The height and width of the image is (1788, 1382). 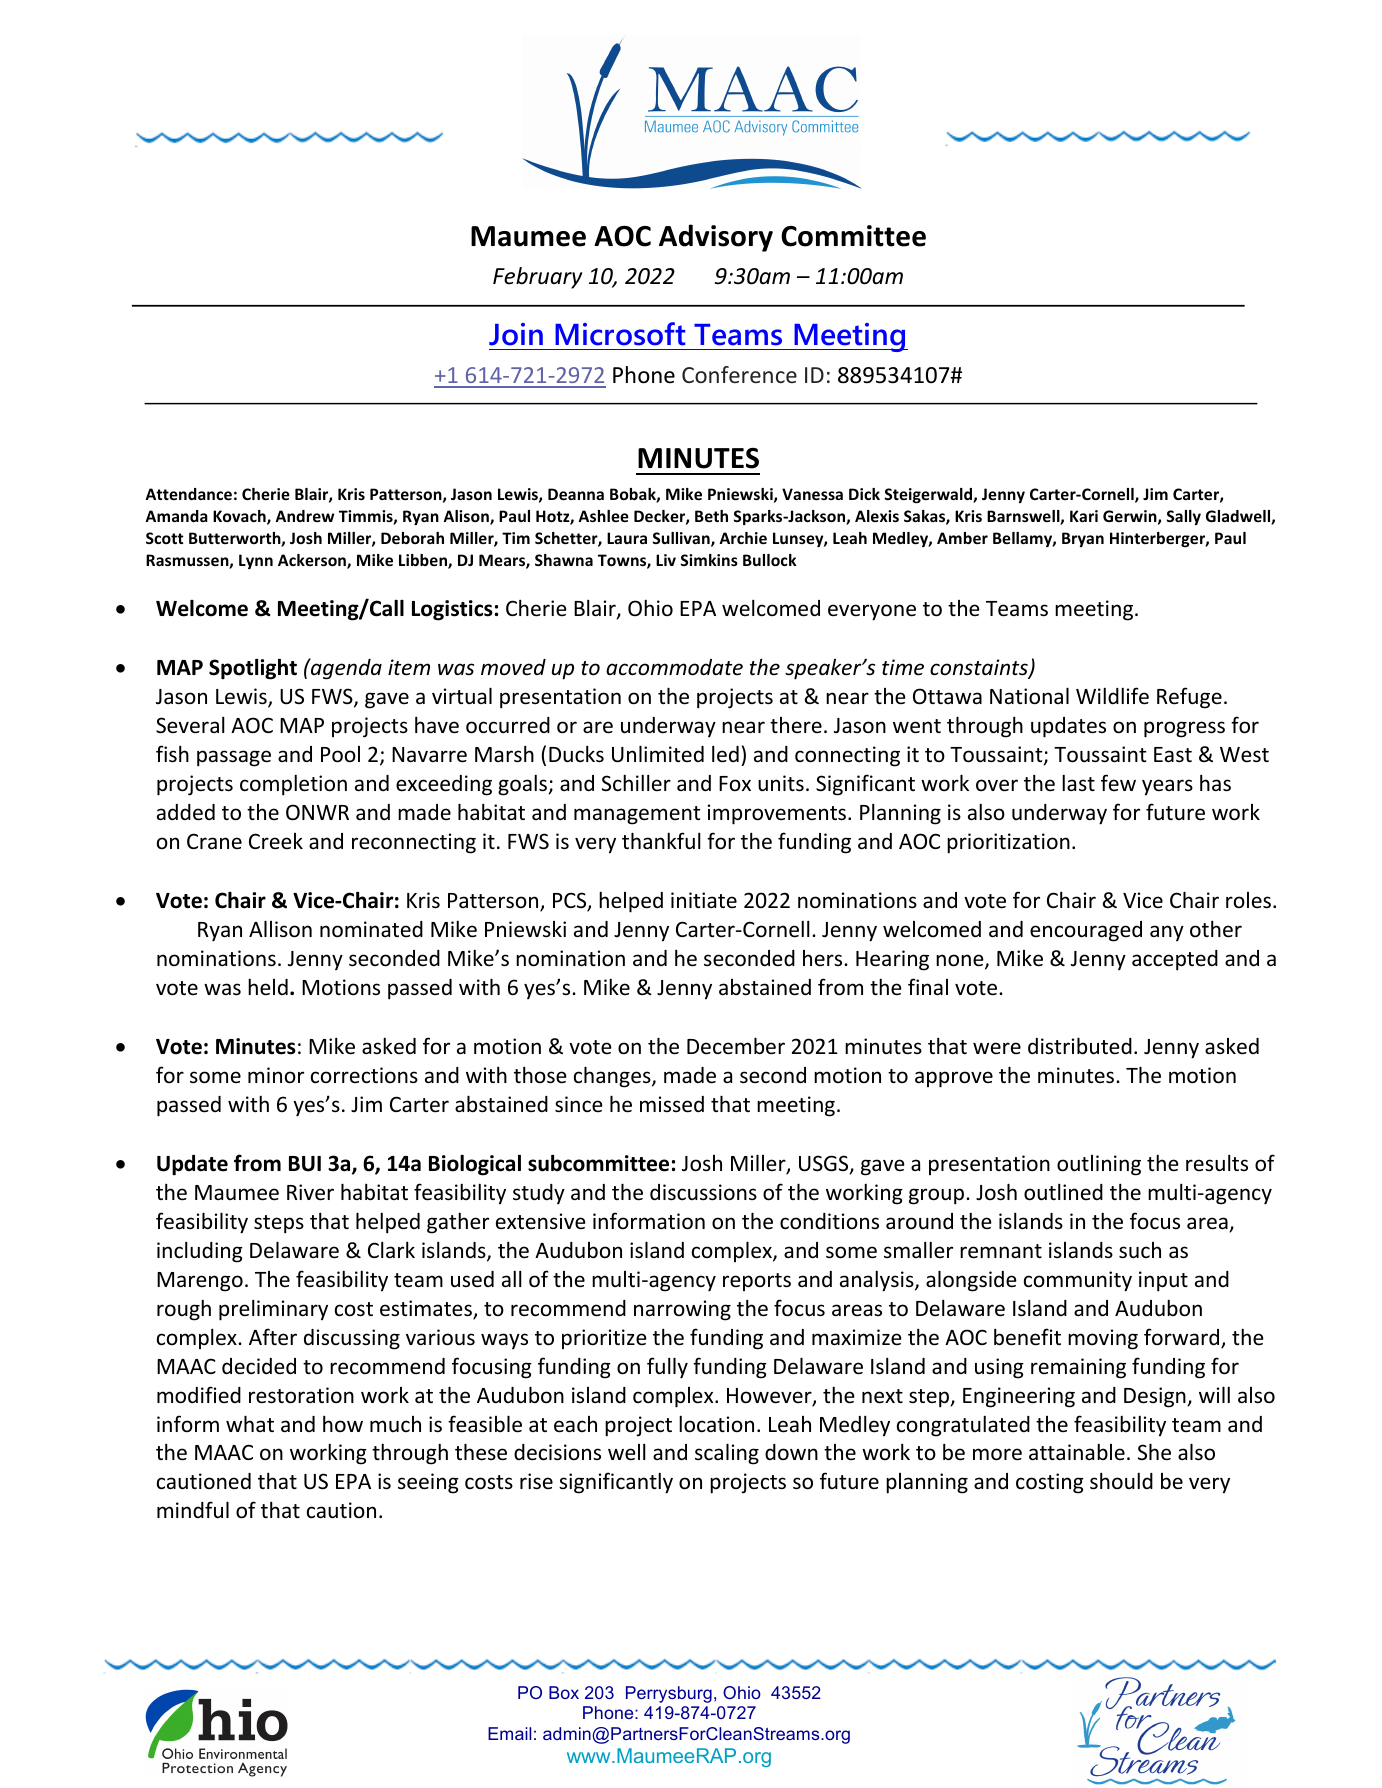 What do you see at coordinates (716, 238) in the image?
I see `Advisory` at bounding box center [716, 238].
